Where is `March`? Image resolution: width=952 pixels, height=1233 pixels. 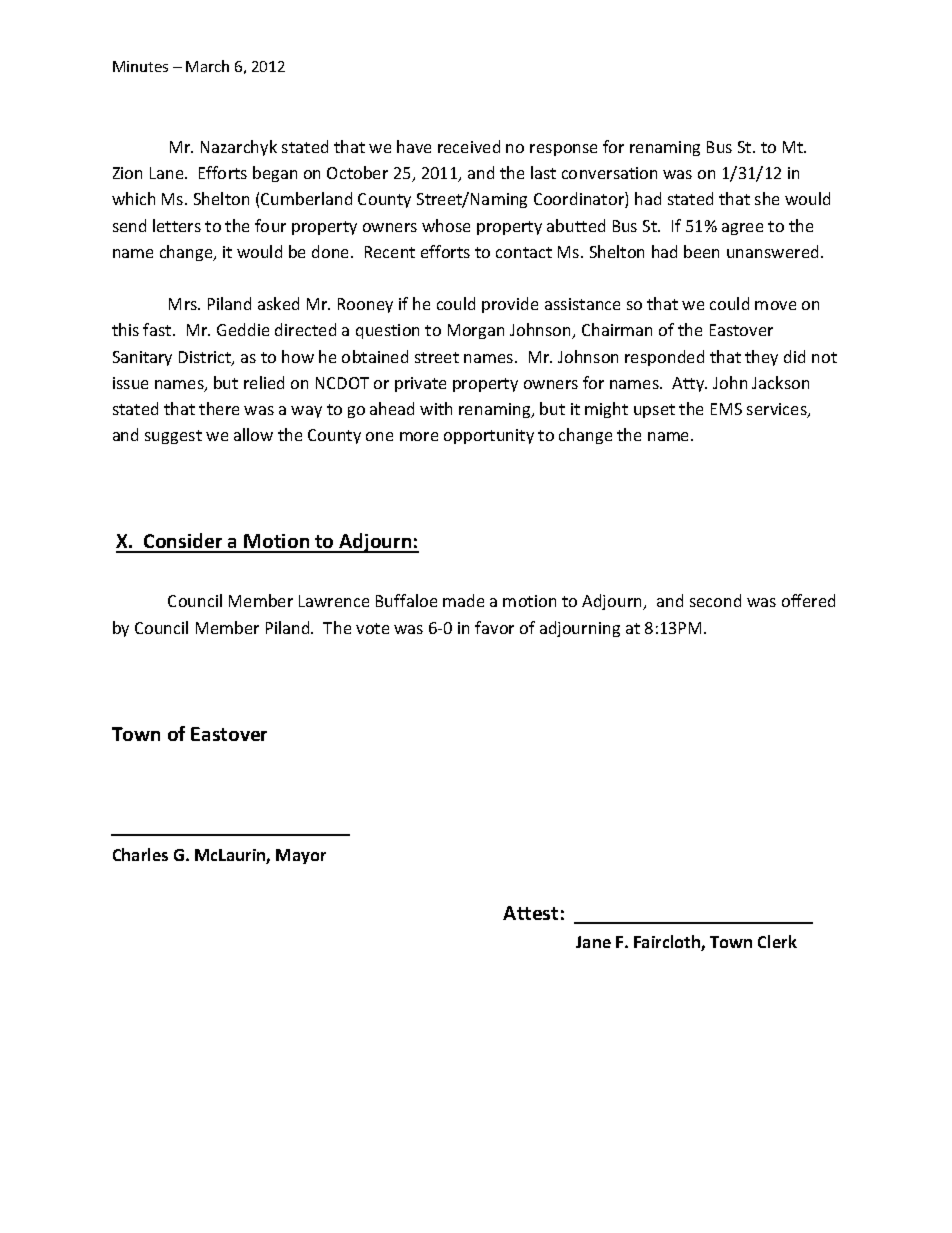
March is located at coordinates (207, 66).
